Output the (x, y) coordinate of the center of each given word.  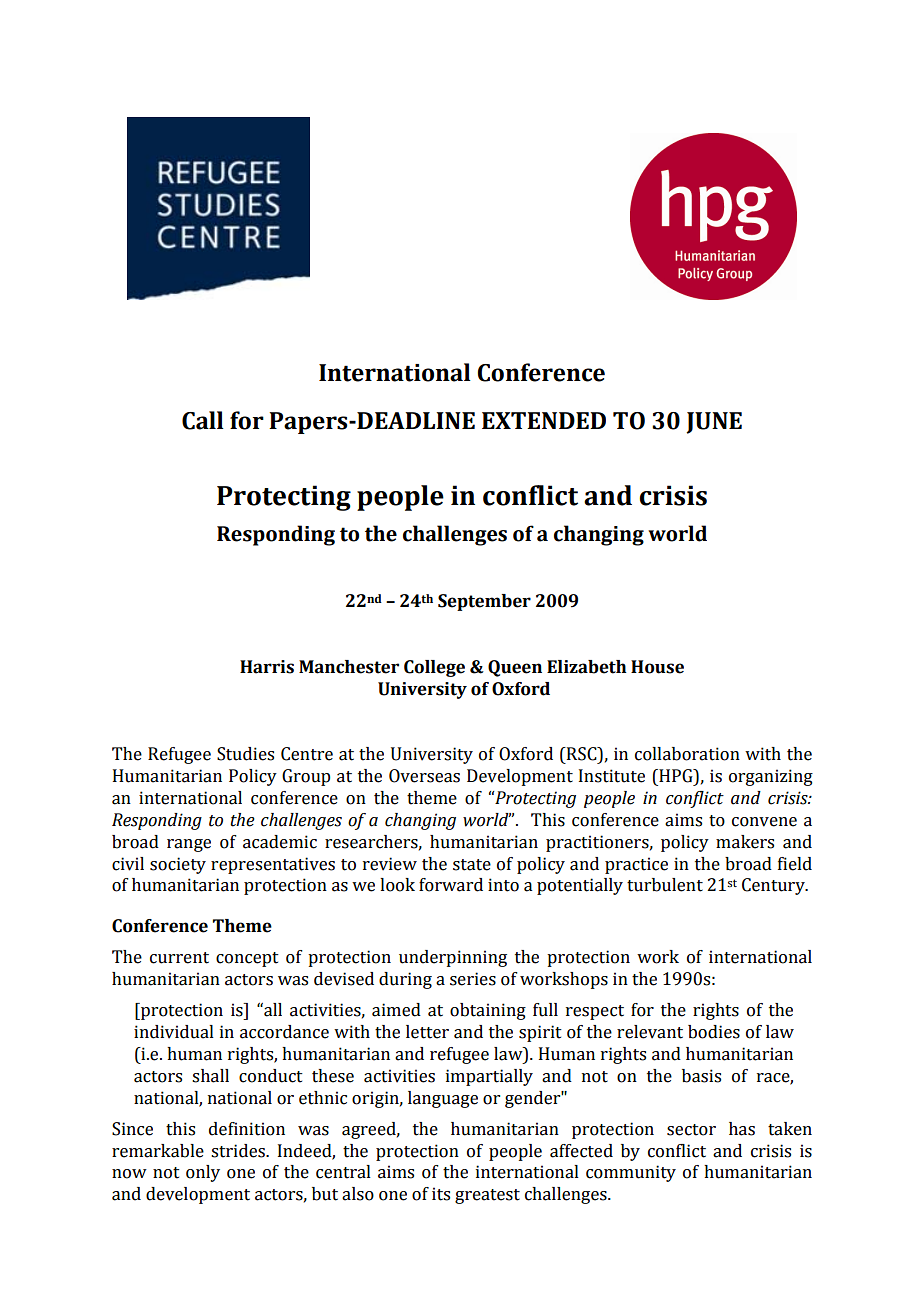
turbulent (665, 885)
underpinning (453, 958)
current (179, 958)
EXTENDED (544, 420)
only (203, 1173)
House (657, 667)
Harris (267, 667)
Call (203, 420)
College (434, 668)
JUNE (714, 423)
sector (691, 1130)
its (441, 1194)
